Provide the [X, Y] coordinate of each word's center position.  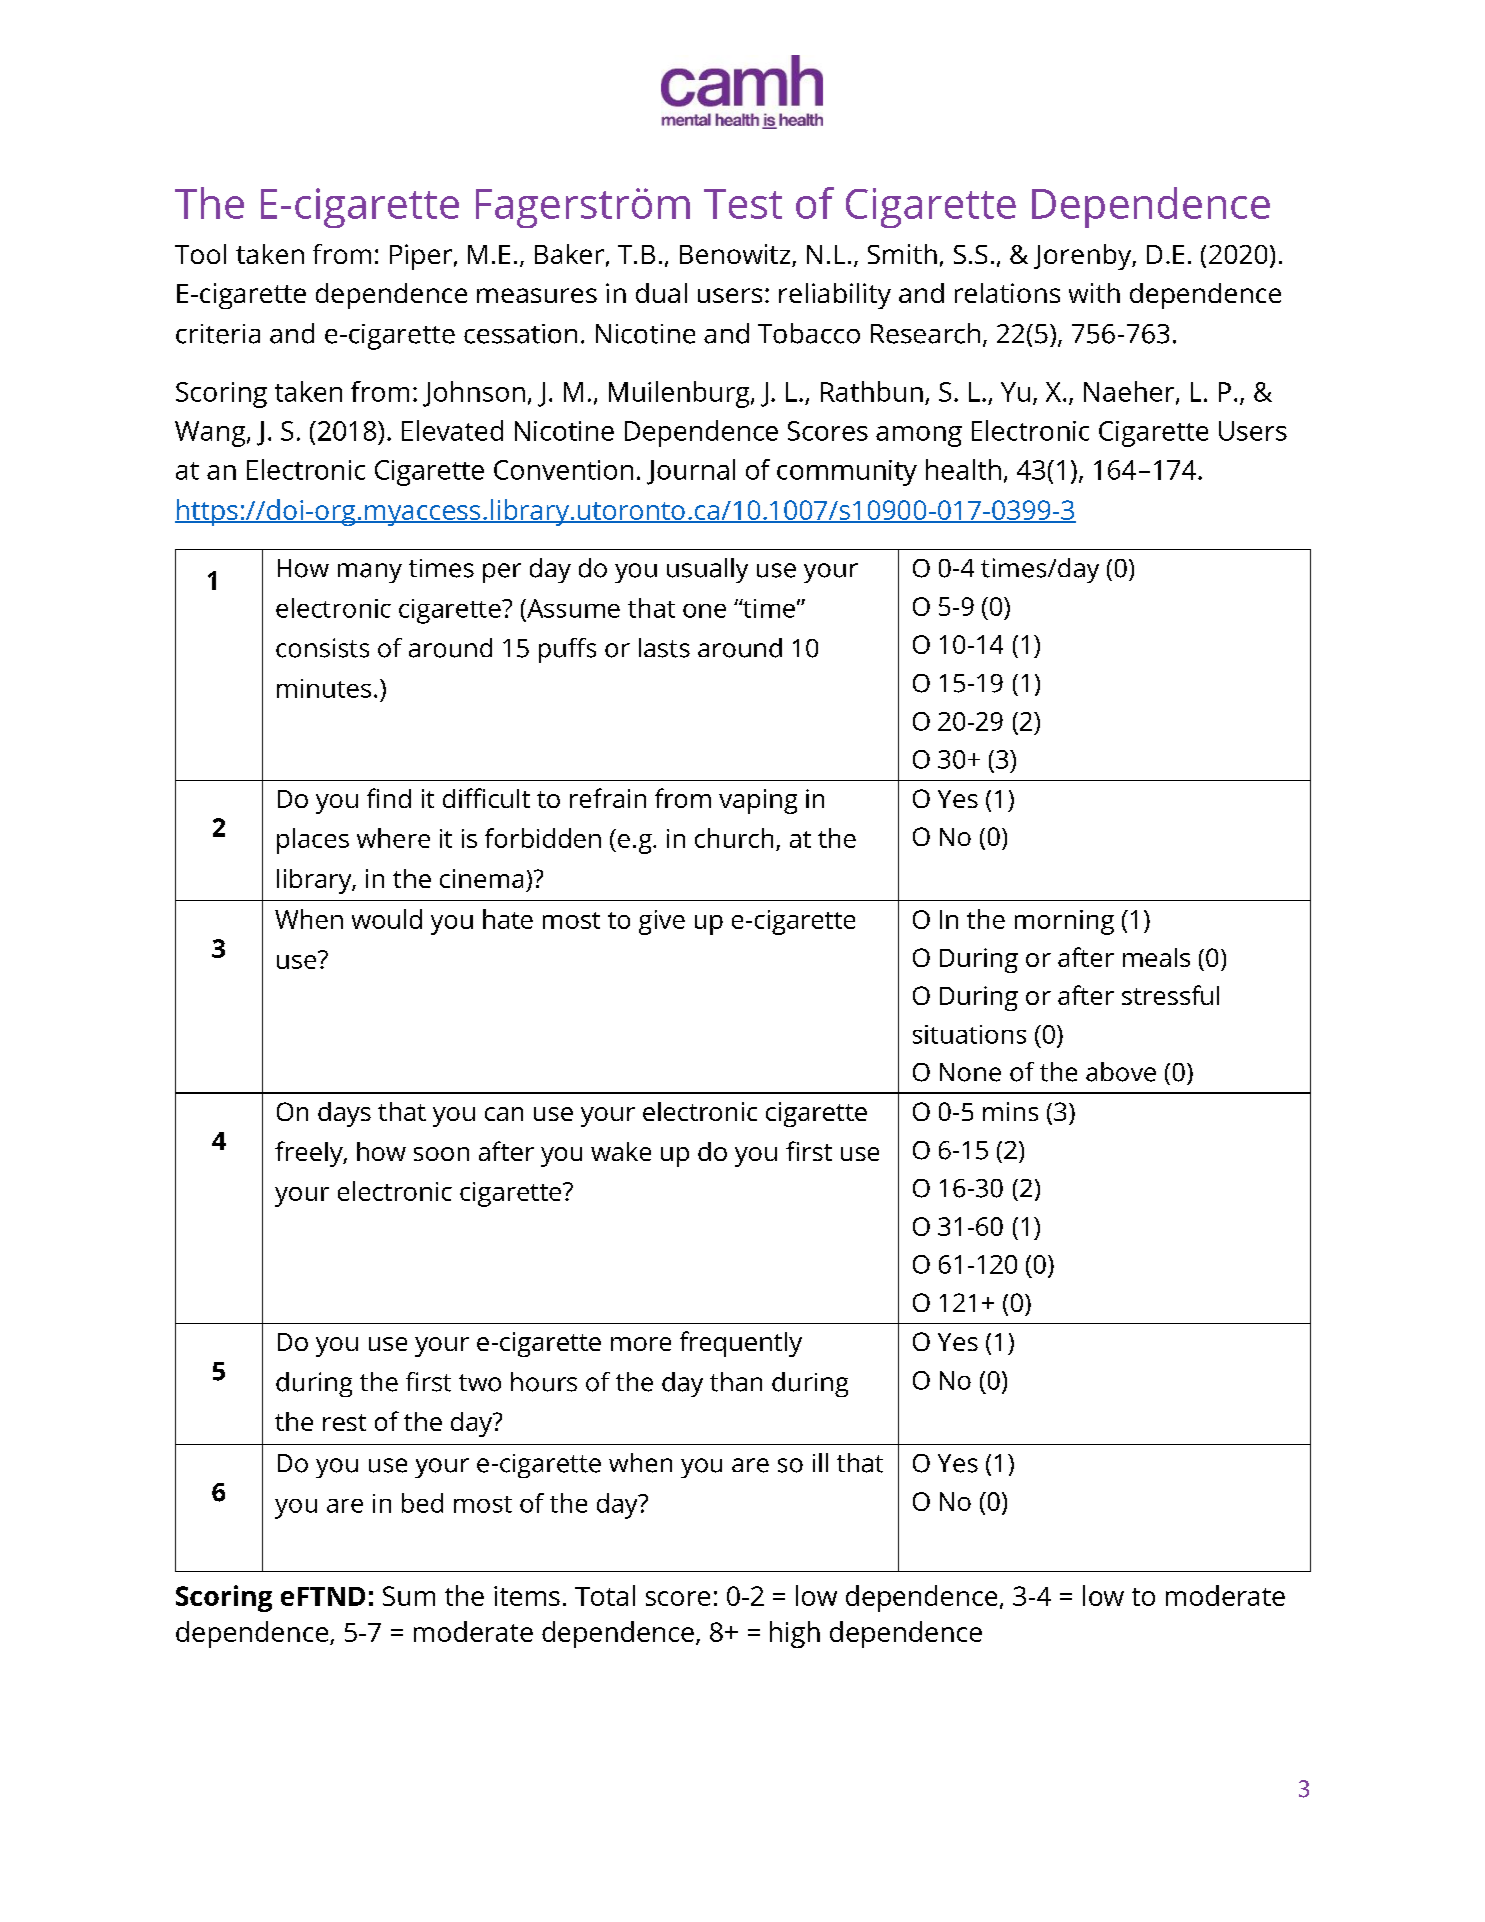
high [795, 1634]
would [387, 919]
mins [1010, 1111]
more [641, 1344]
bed [422, 1503]
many [370, 573]
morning [1064, 922]
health [963, 469]
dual [661, 293]
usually [707, 570]
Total [605, 1595]
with [1094, 293]
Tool [200, 254]
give [662, 922]
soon [441, 1154]
